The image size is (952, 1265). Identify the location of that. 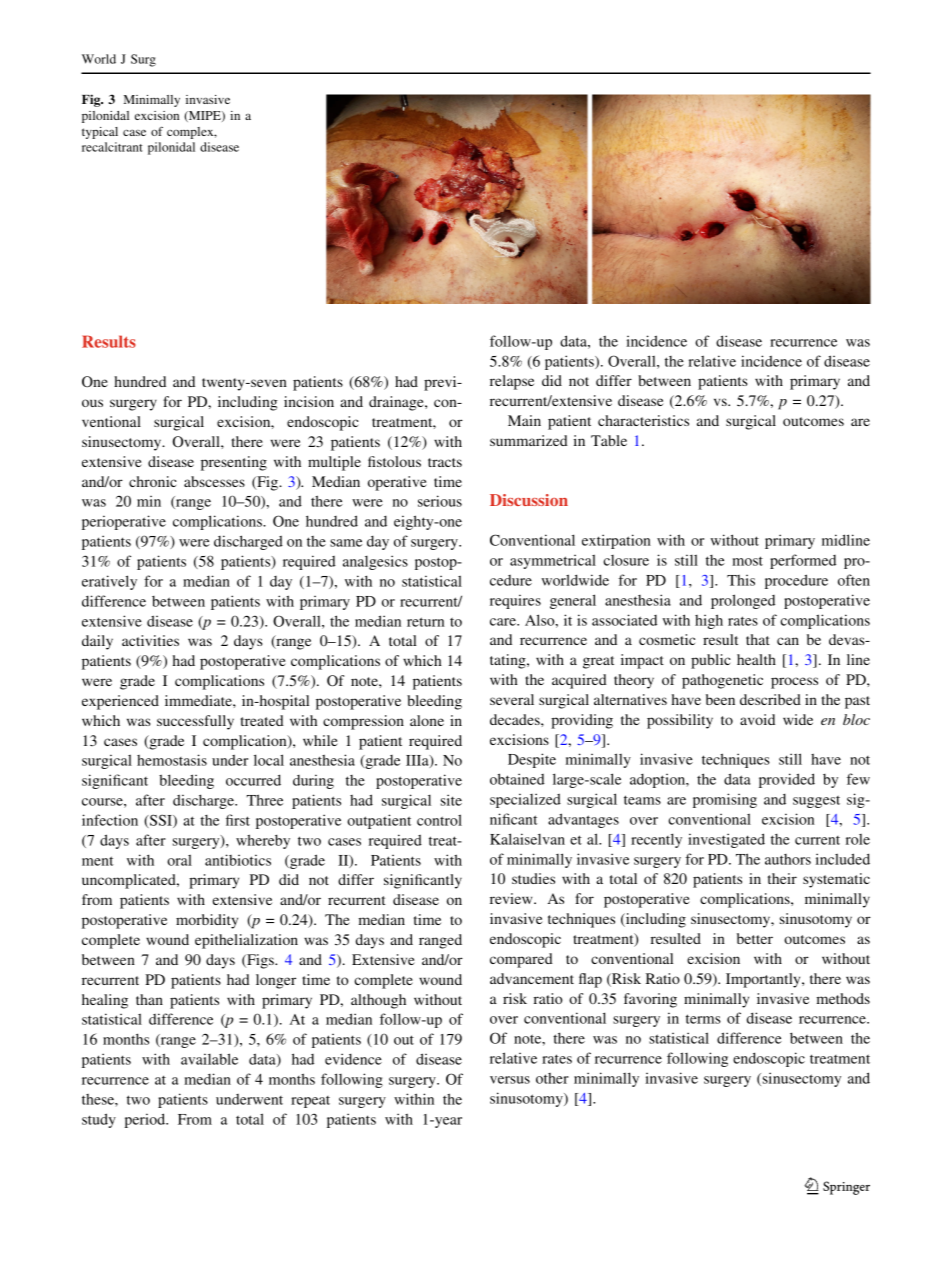
(758, 639).
